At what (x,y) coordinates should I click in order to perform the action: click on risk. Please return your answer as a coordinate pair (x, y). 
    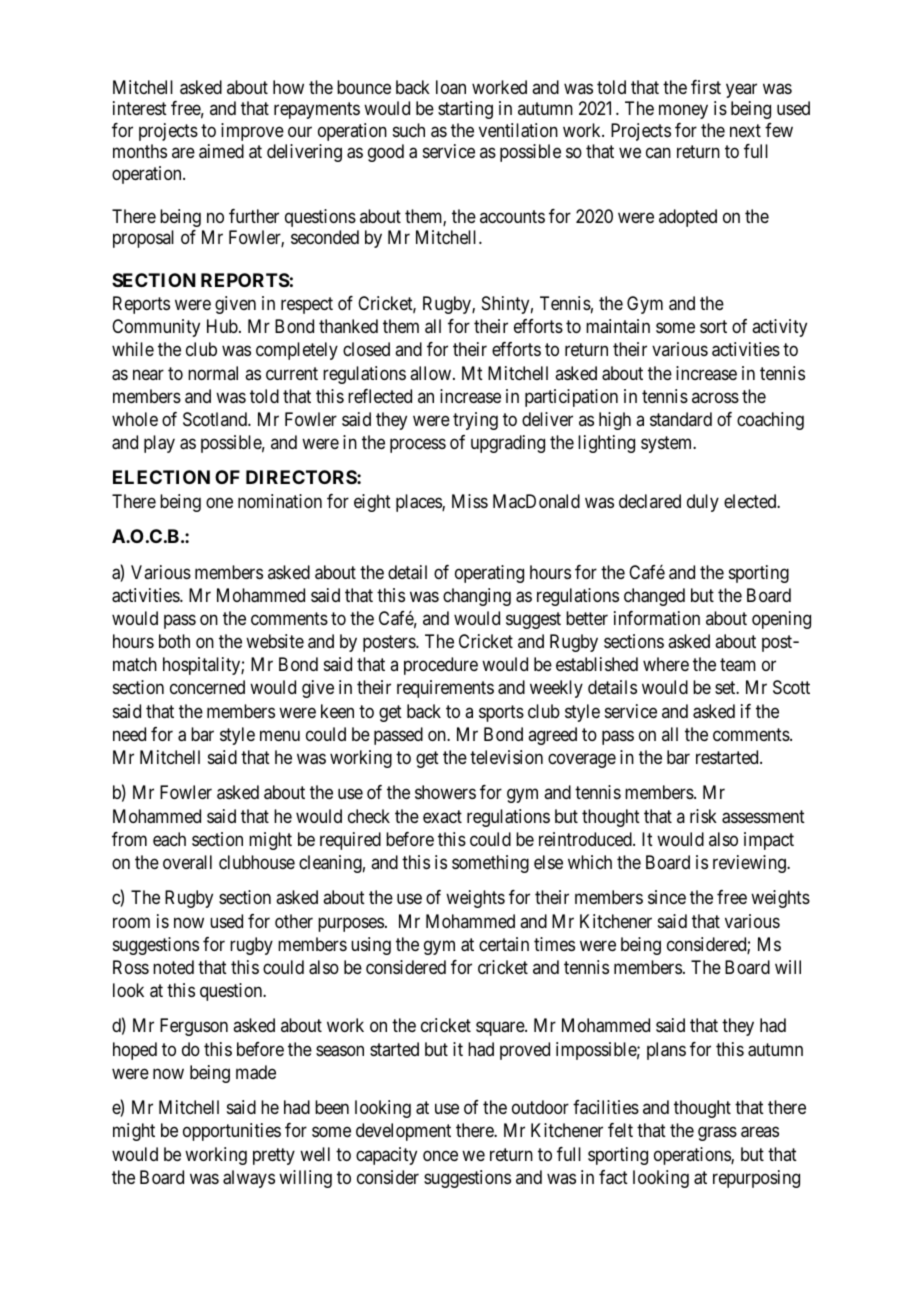
    Looking at the image, I should click on (703, 816).
